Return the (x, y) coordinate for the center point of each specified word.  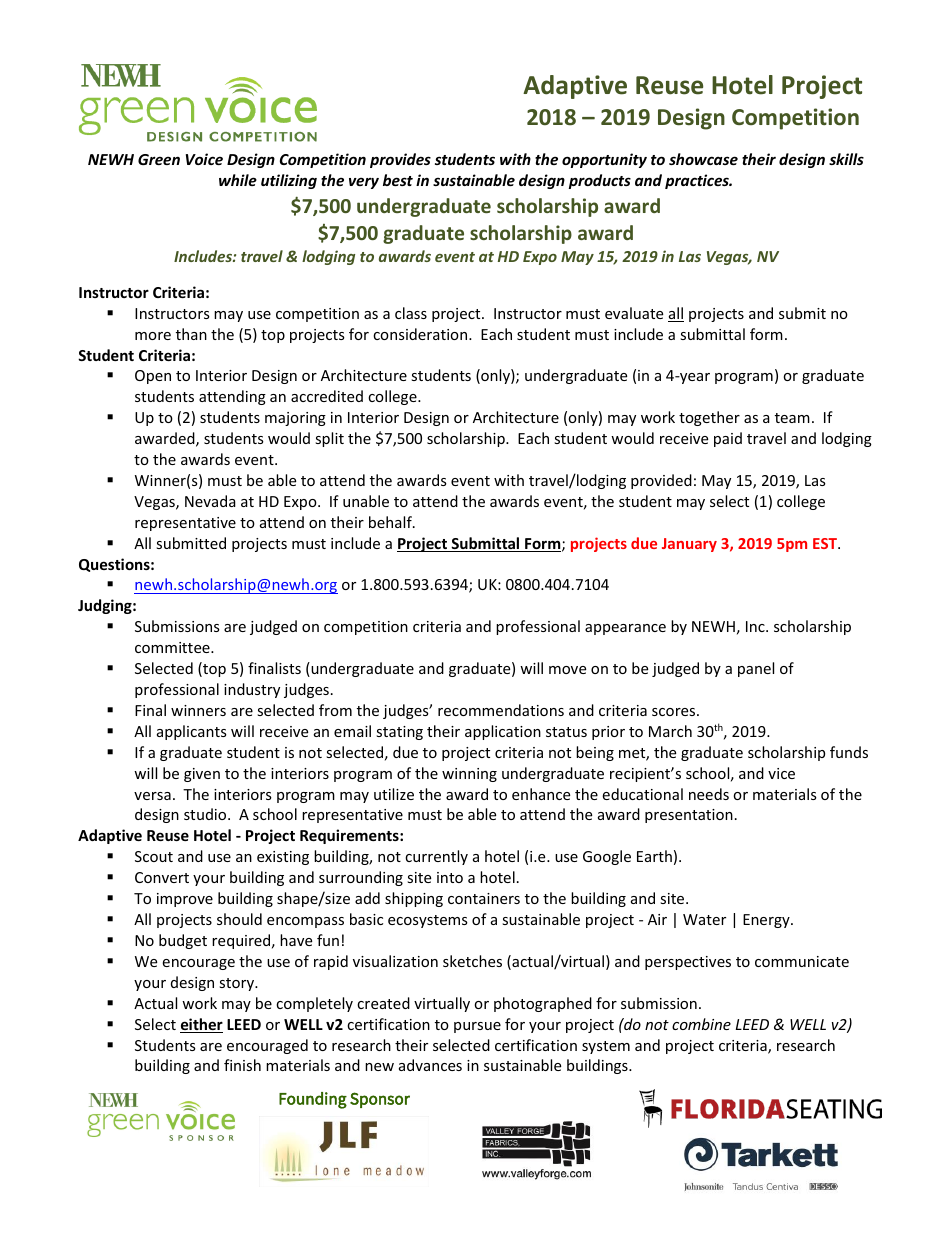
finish (242, 1065)
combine (701, 1024)
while (238, 180)
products (600, 181)
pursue (477, 1027)
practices (698, 181)
